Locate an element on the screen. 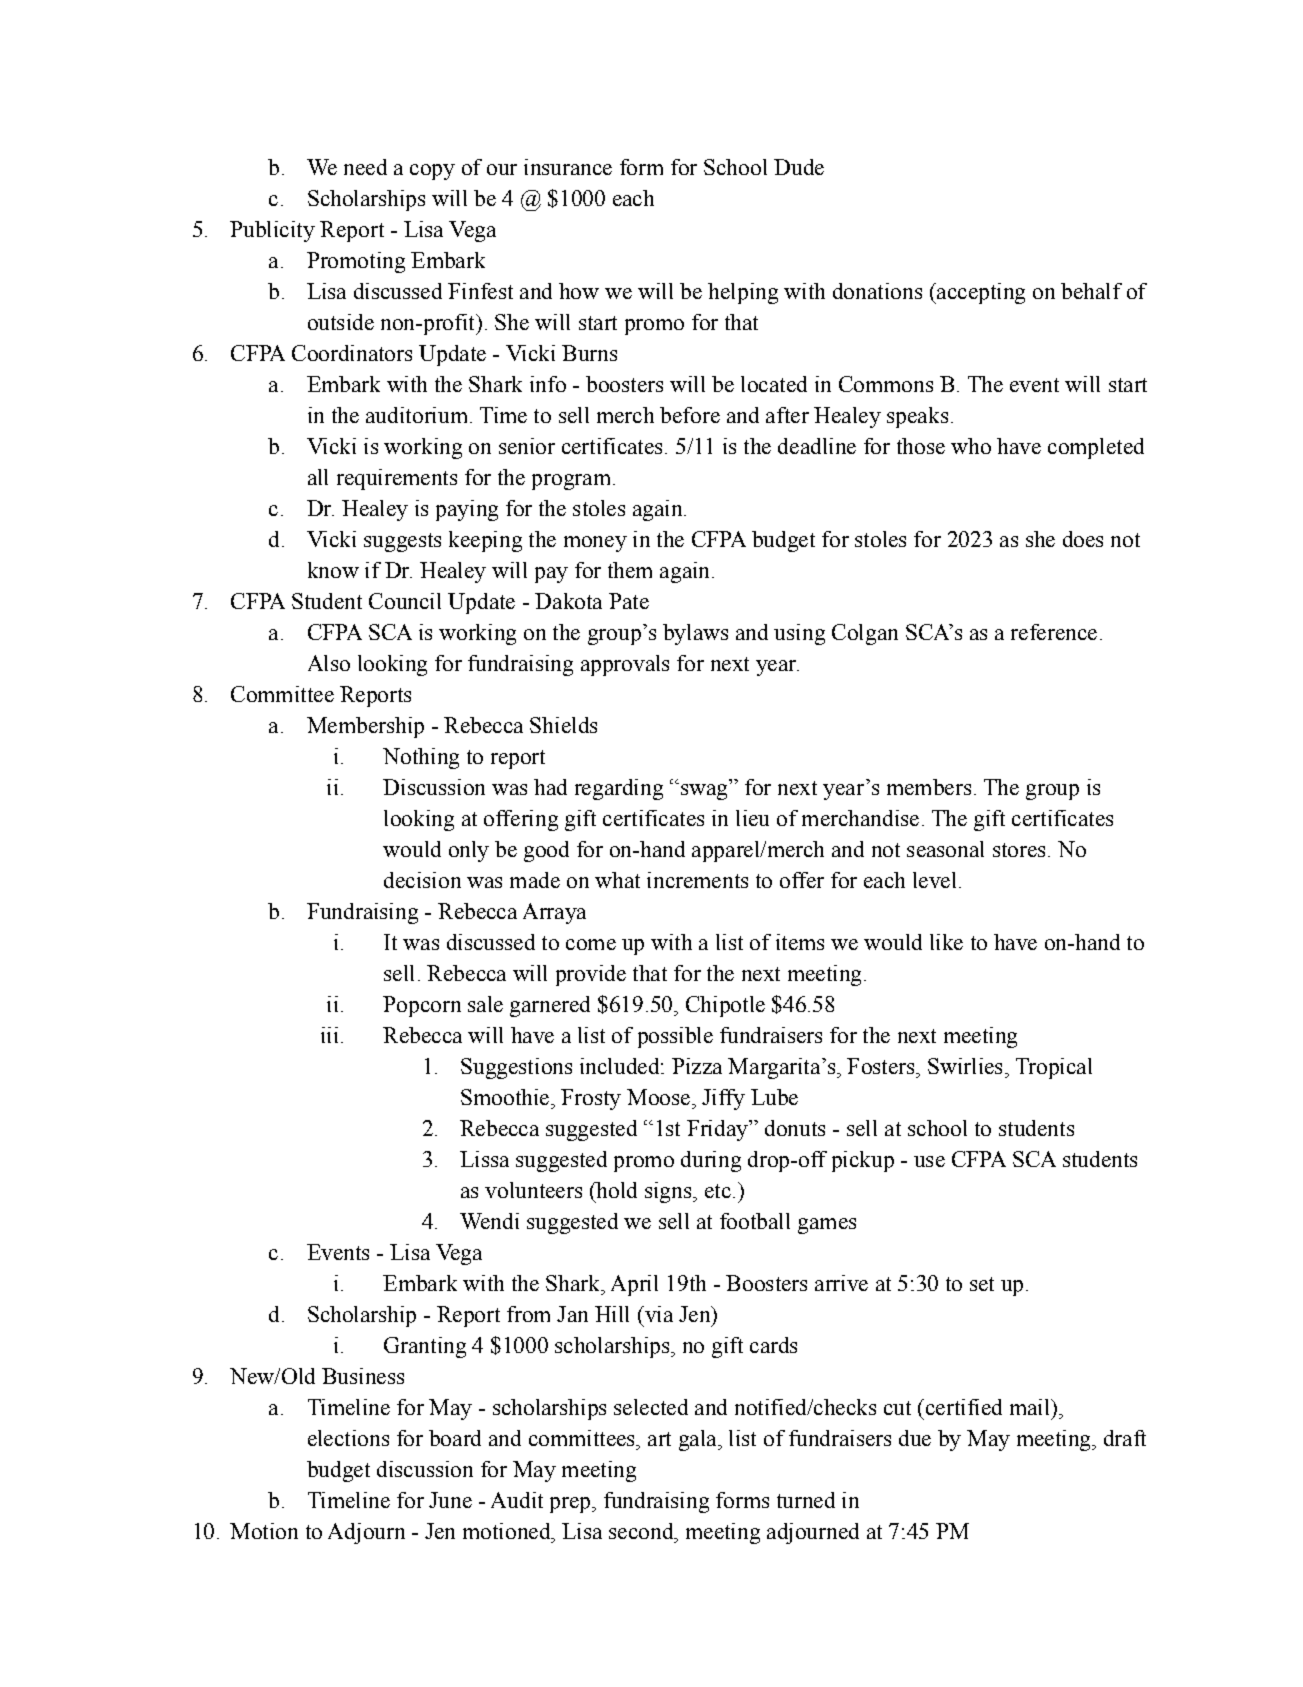 Image resolution: width=1303 pixels, height=1687 pixels. elections is located at coordinates (348, 1438).
